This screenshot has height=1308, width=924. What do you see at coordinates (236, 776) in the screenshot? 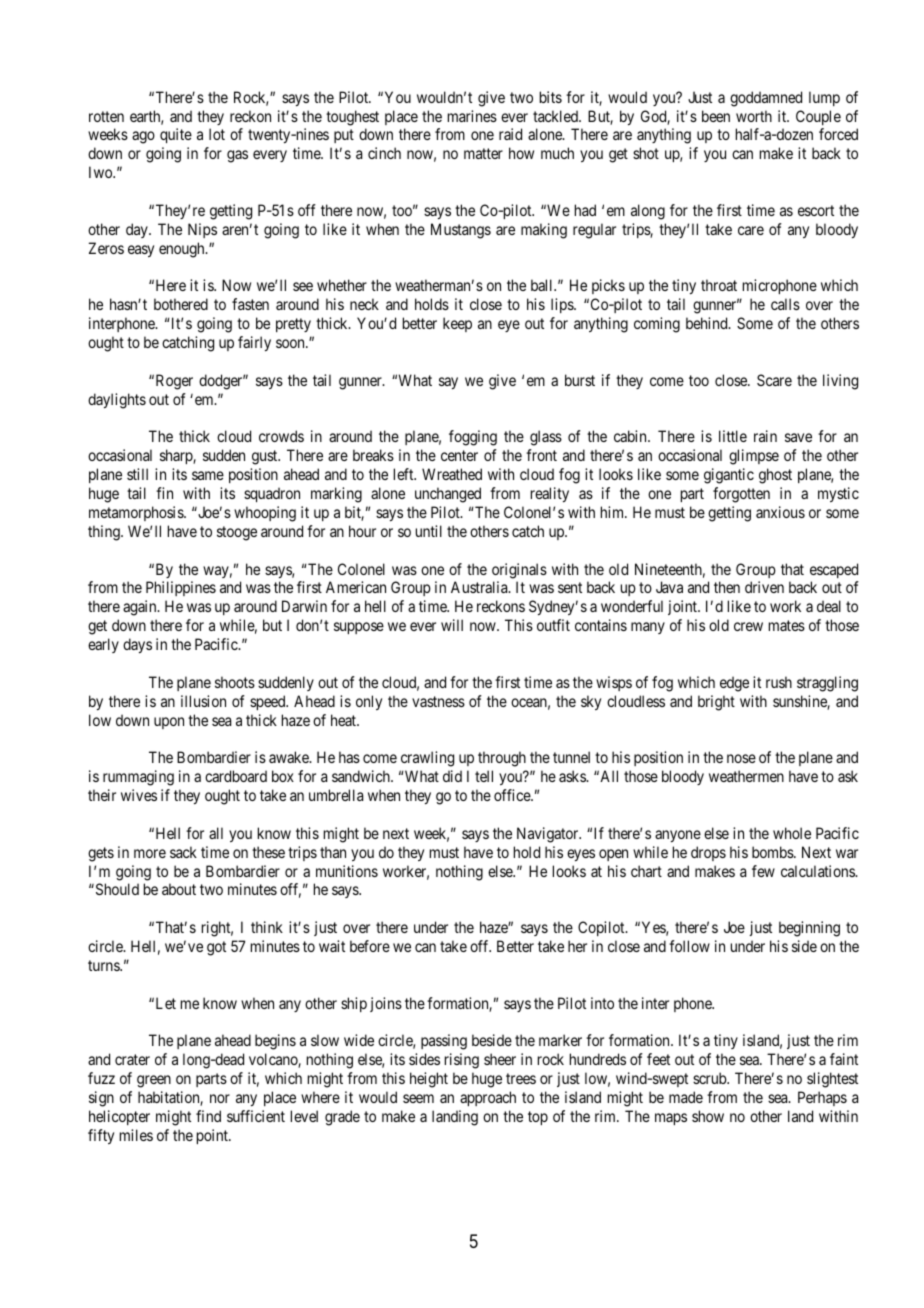
I see `cardboard` at bounding box center [236, 776].
